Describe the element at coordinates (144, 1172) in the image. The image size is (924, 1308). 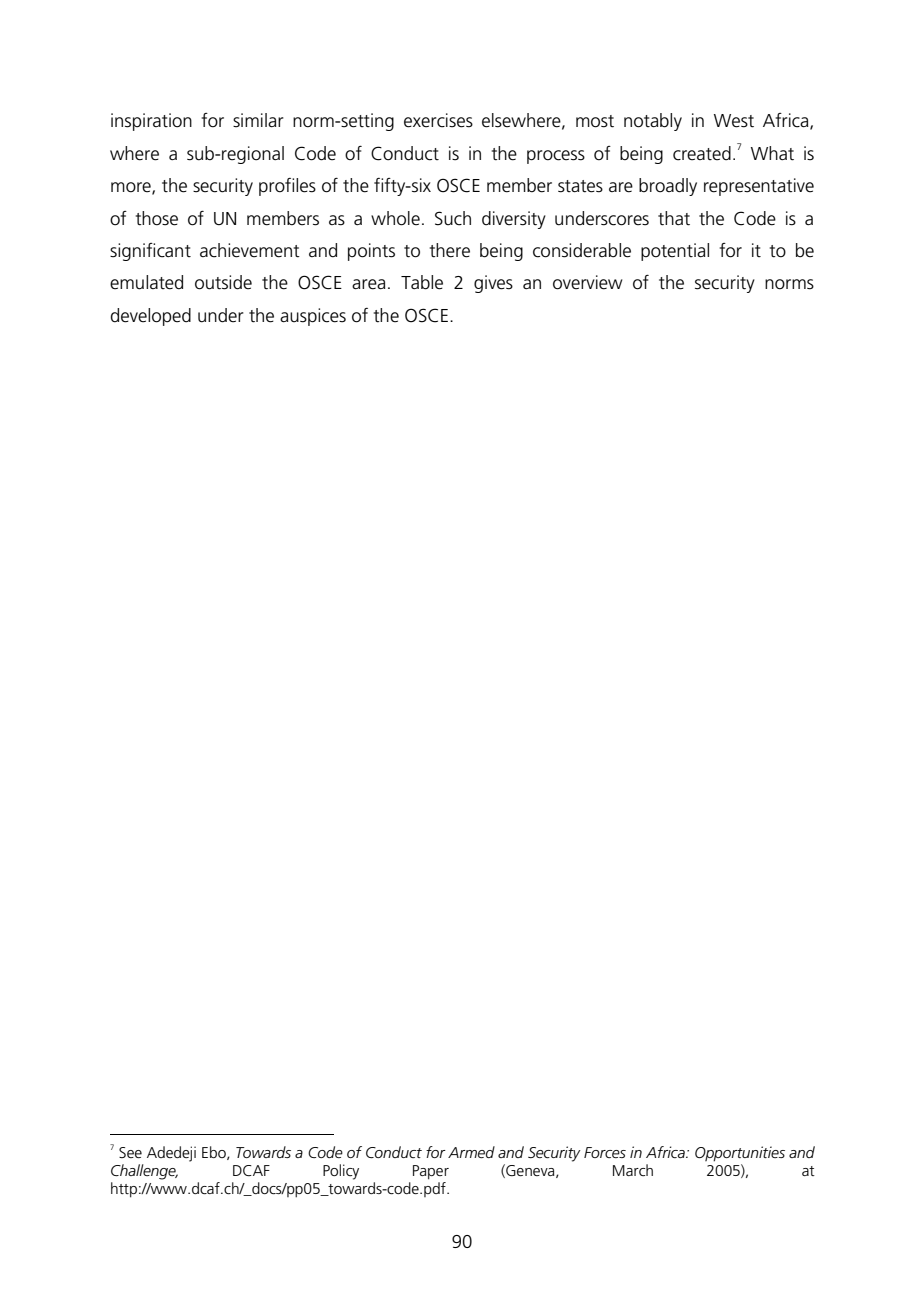
I see `Challenge` at that location.
